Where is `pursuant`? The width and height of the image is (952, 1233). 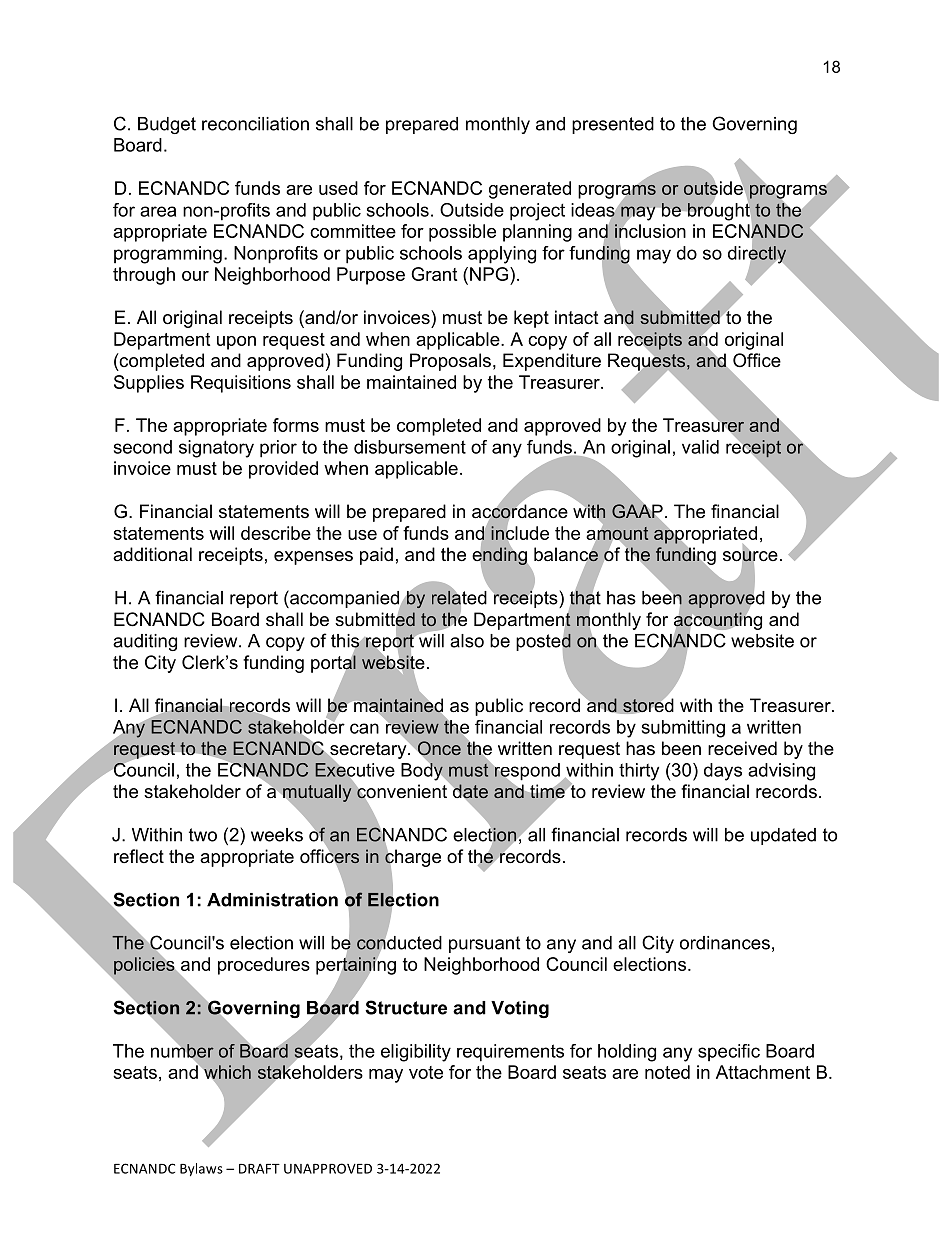
pursuant is located at coordinates (484, 944).
